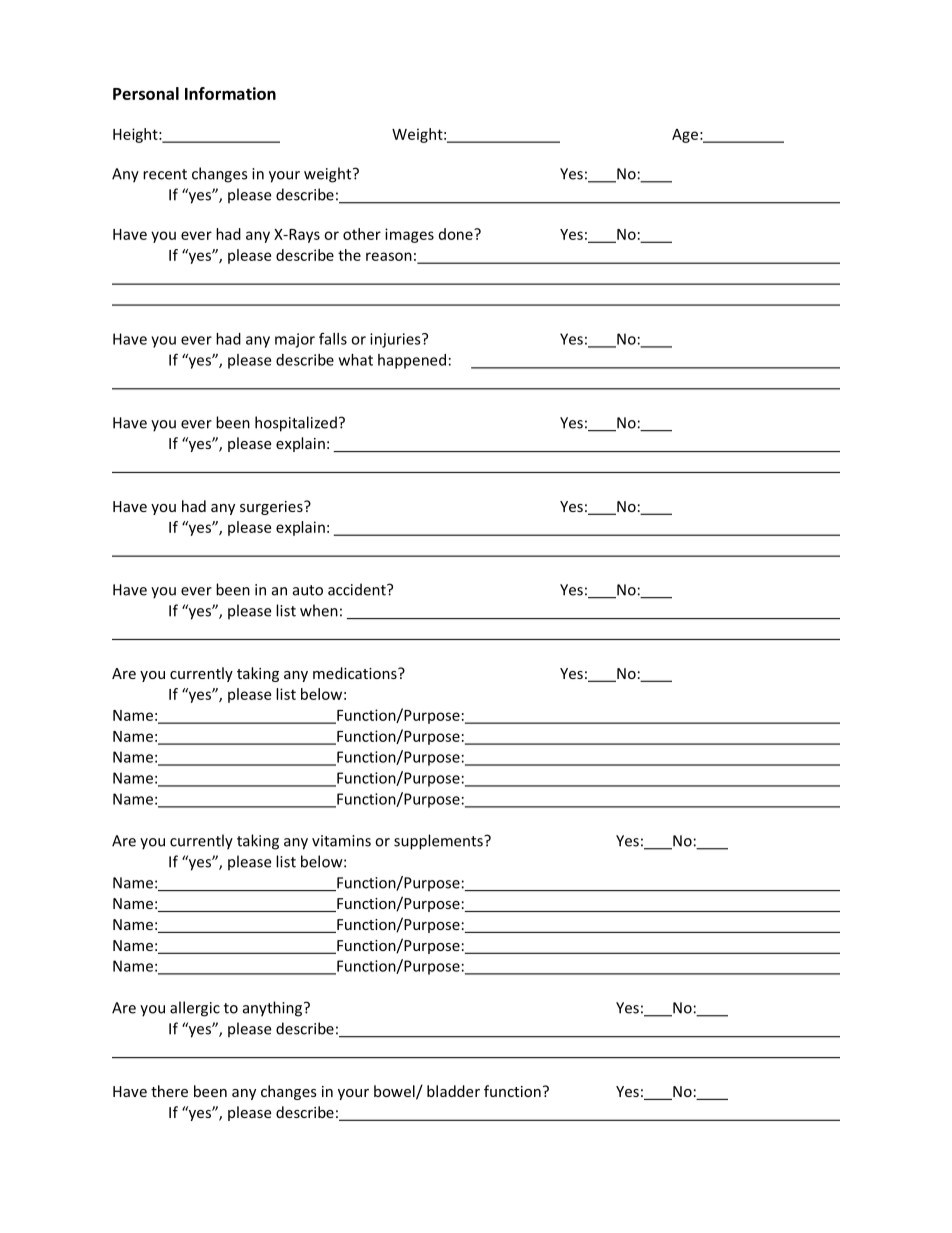 Image resolution: width=952 pixels, height=1233 pixels. I want to click on auto, so click(308, 590).
